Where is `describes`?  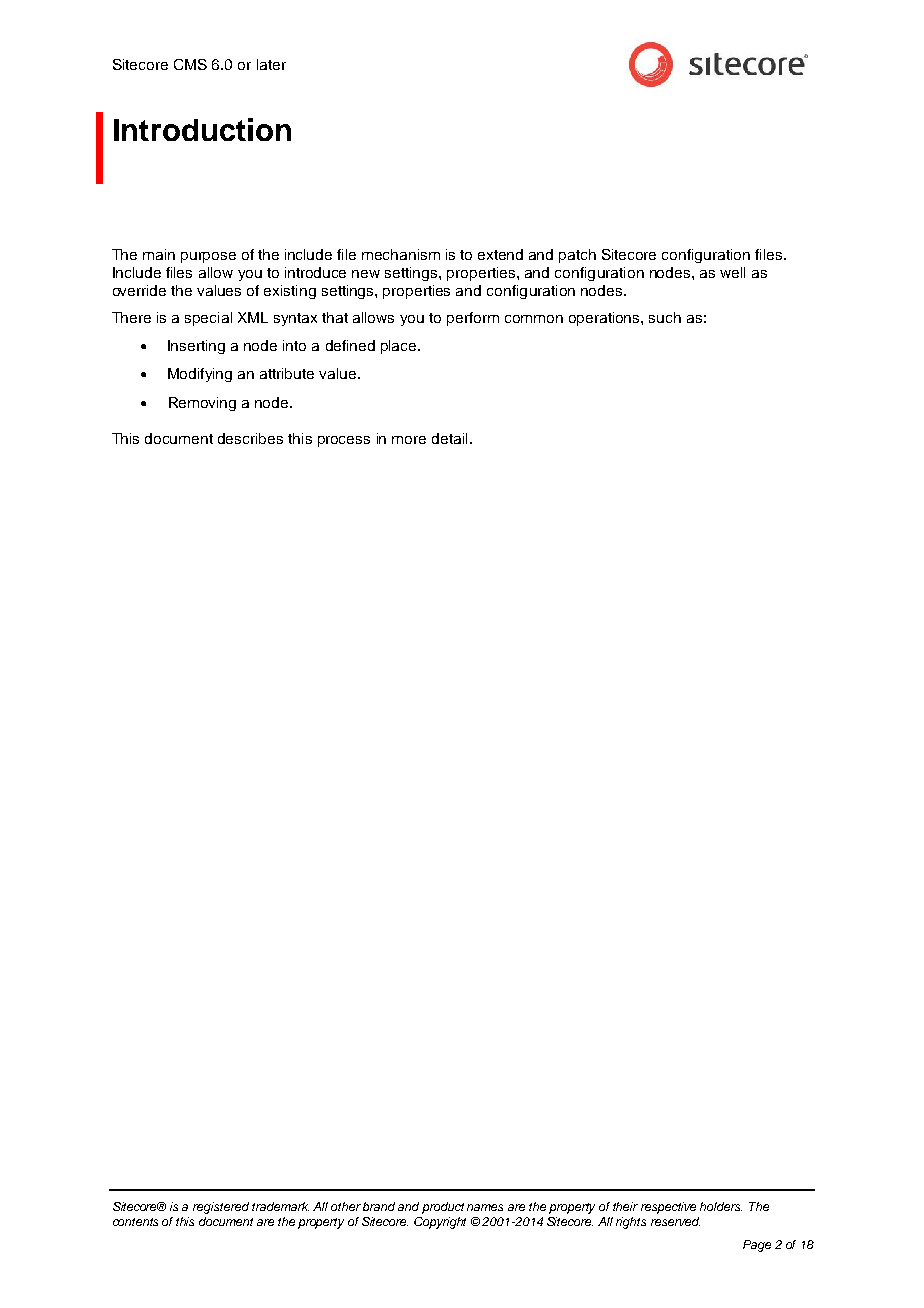 describes is located at coordinates (250, 438).
